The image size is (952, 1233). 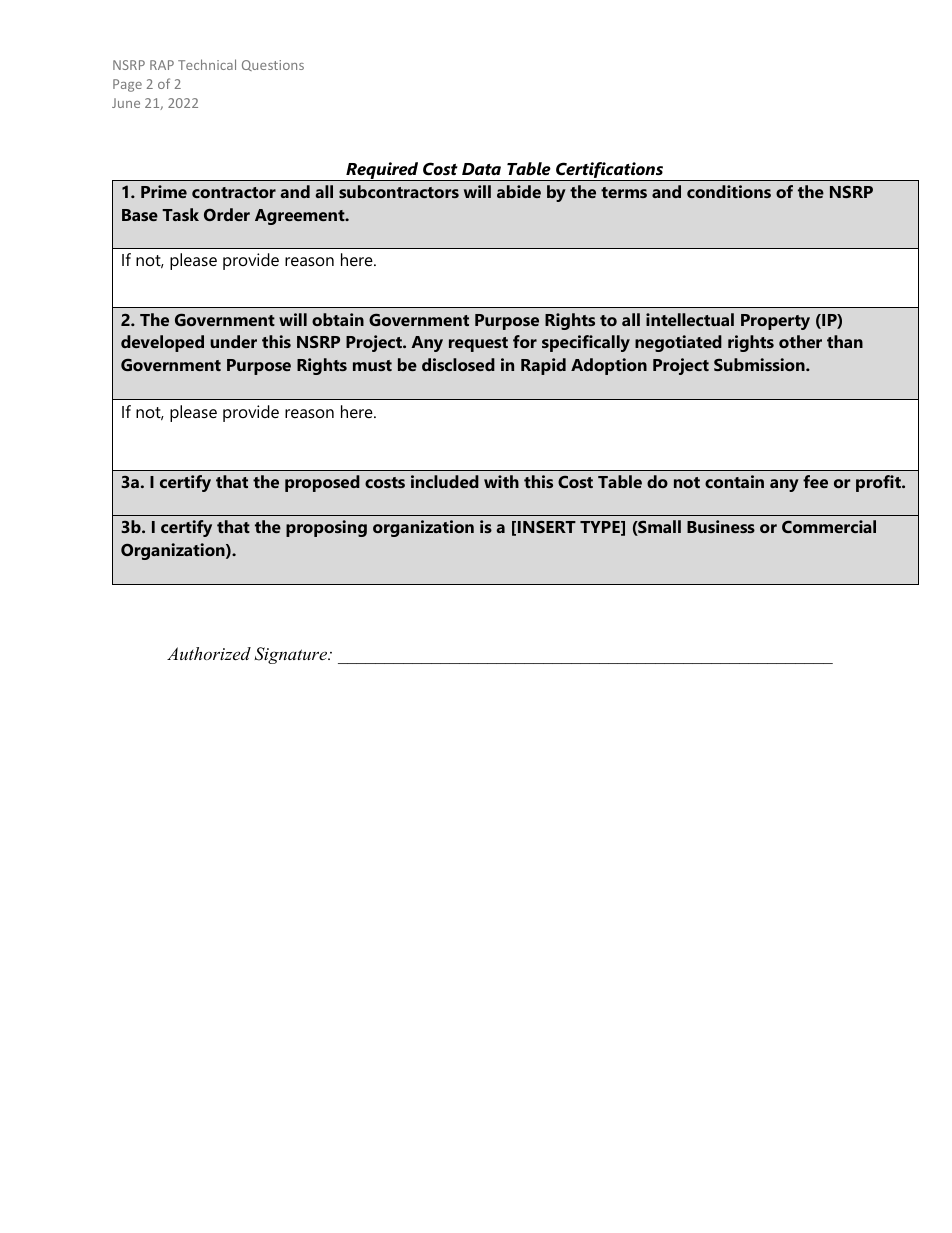 I want to click on fee, so click(x=815, y=481).
